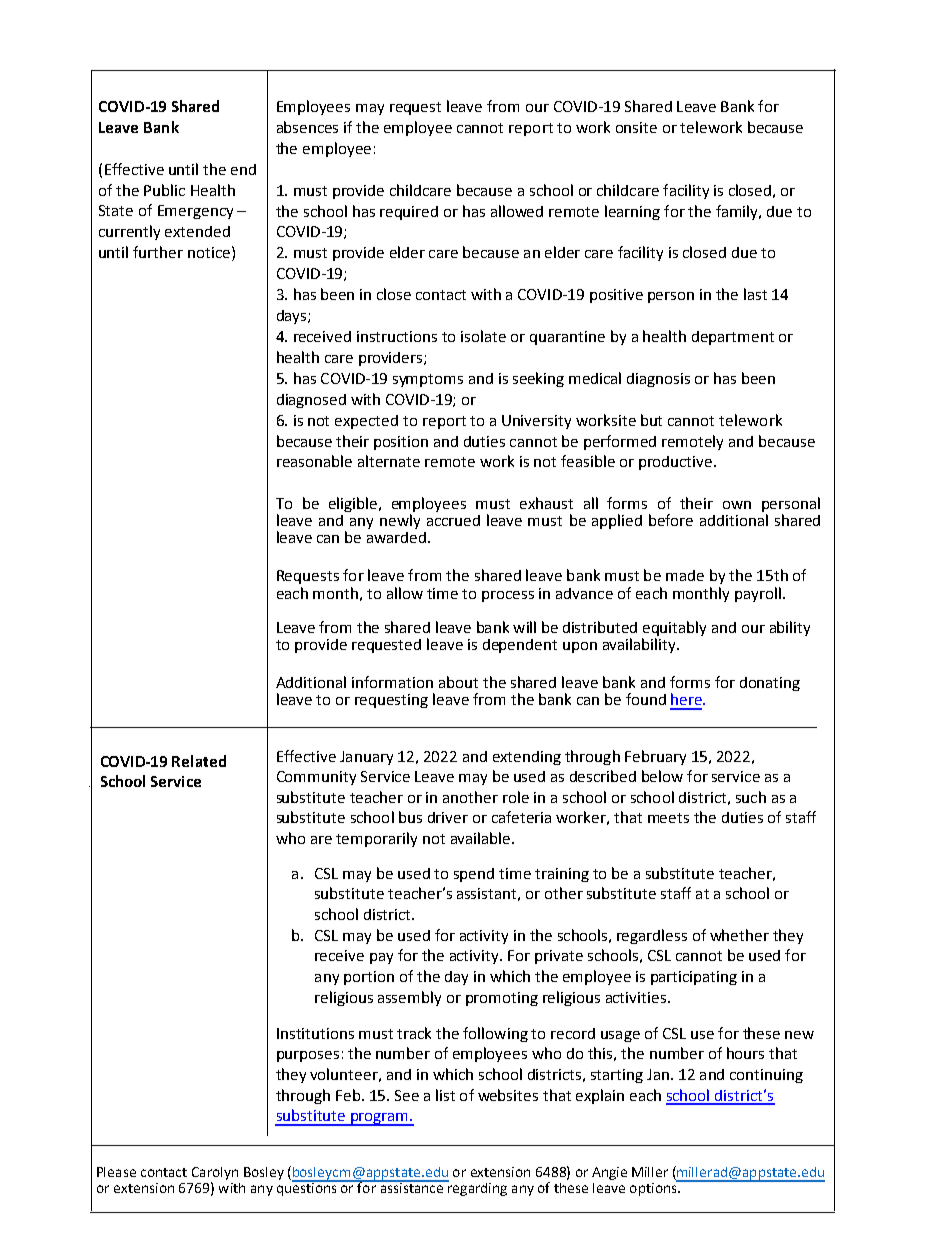  Describe the element at coordinates (411, 1186) in the image. I see `assistance` at that location.
